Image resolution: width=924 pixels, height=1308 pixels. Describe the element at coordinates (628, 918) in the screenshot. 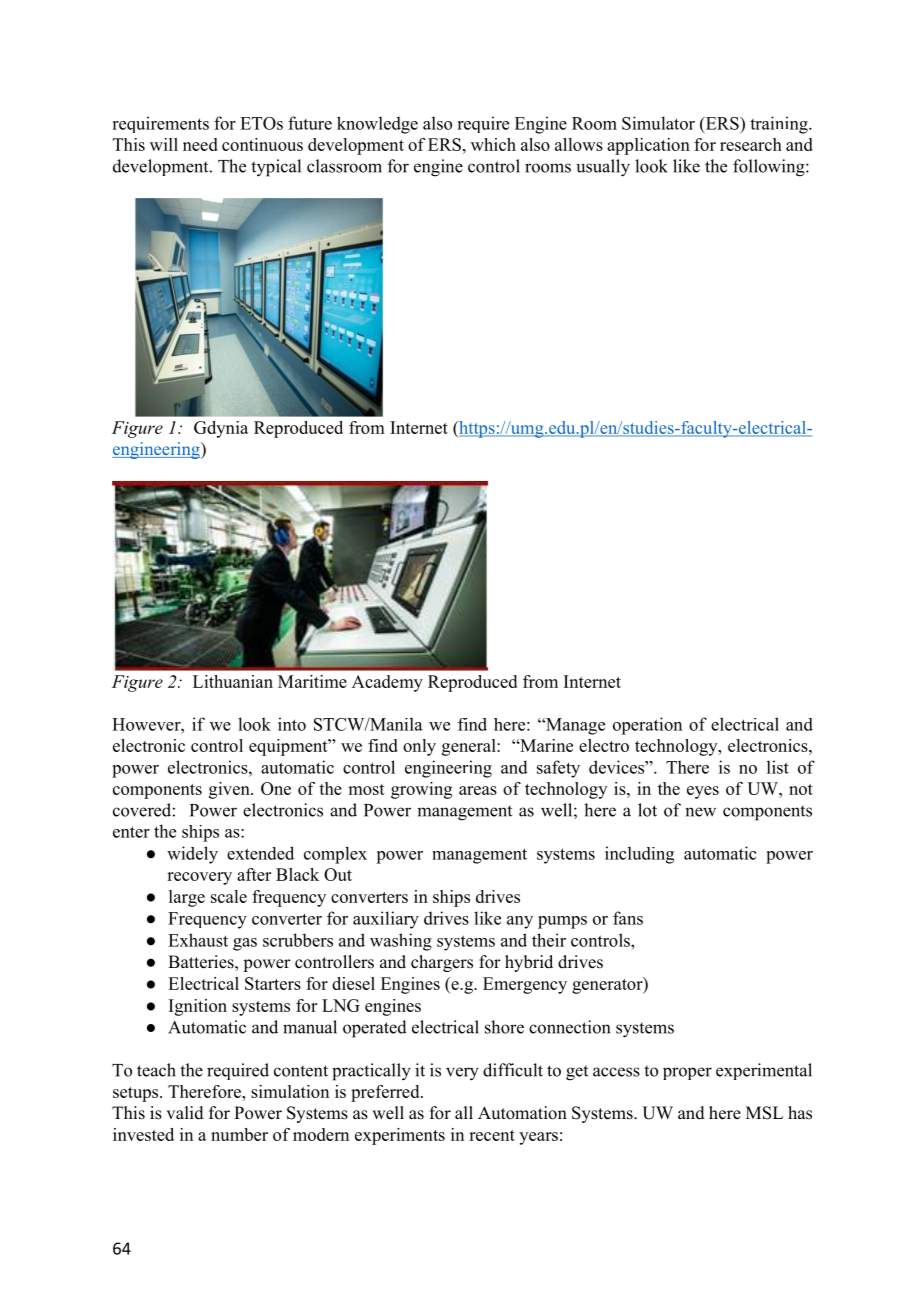

I see `fans` at that location.
